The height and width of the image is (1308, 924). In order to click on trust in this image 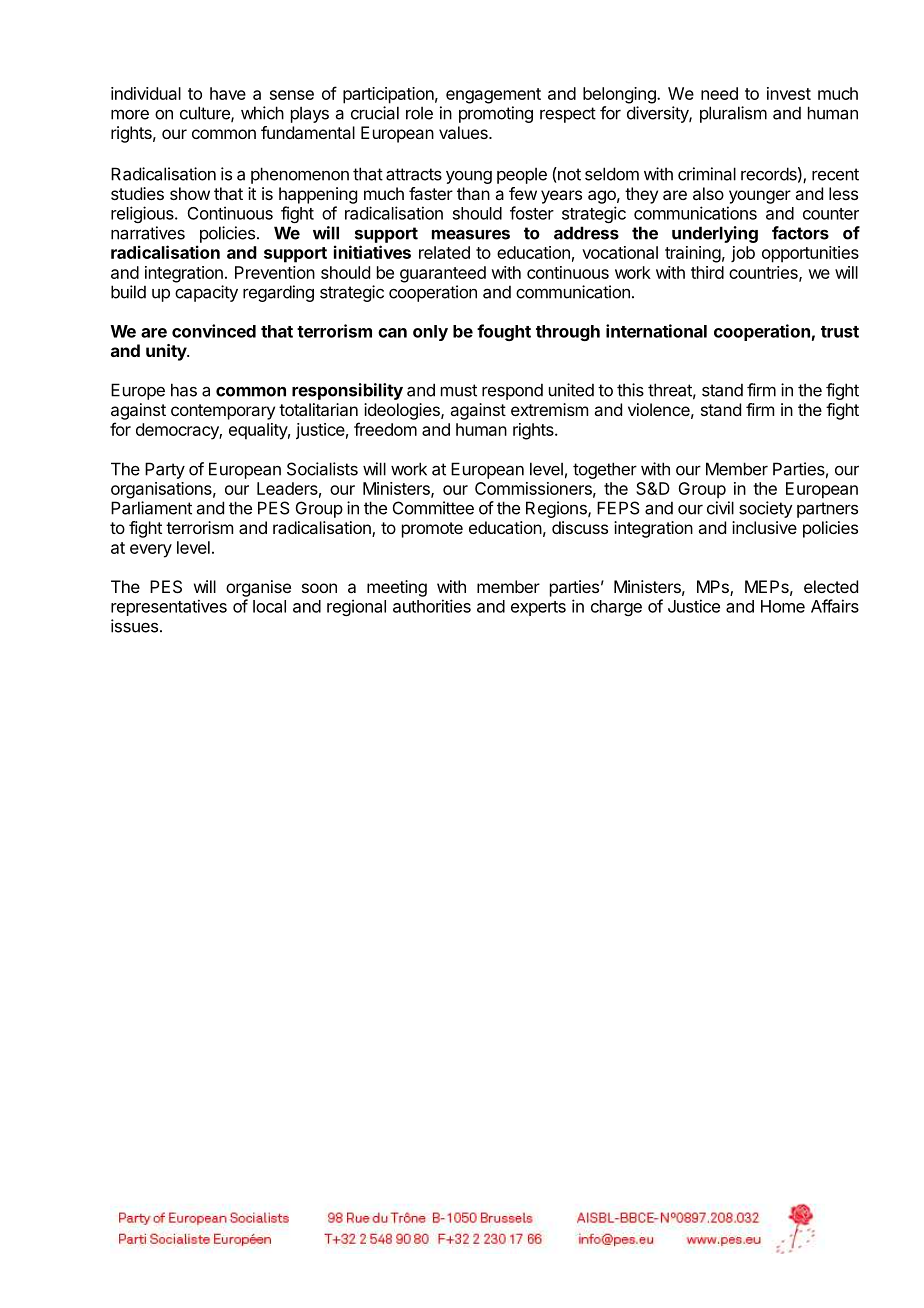, I will do `click(840, 332)`.
